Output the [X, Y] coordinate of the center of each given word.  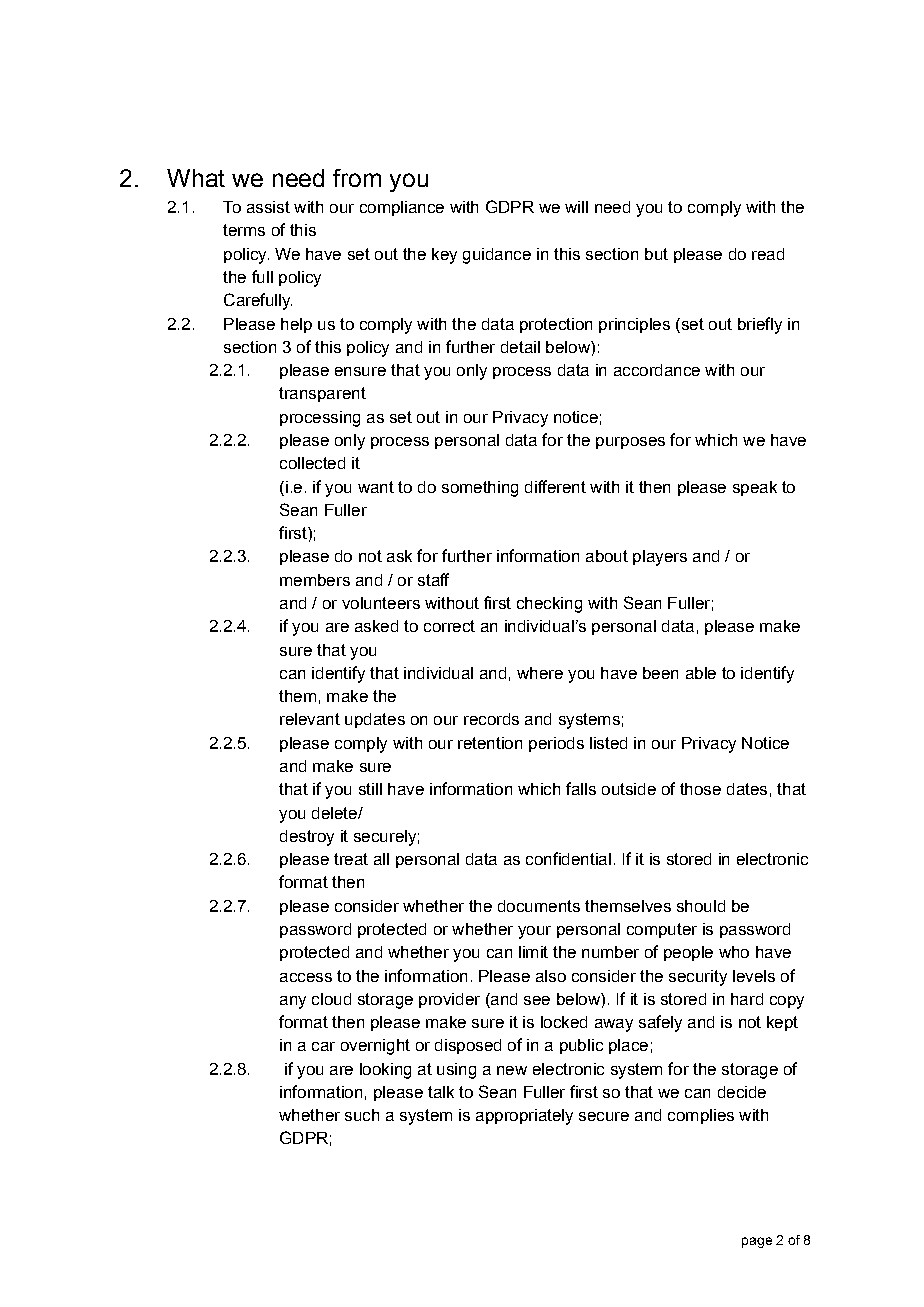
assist [268, 207]
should [701, 906]
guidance [497, 256]
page [757, 1242]
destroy [307, 838]
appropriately [524, 1117]
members [315, 580]
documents [539, 906]
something [480, 489]
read [768, 254]
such [362, 1115]
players [660, 558]
